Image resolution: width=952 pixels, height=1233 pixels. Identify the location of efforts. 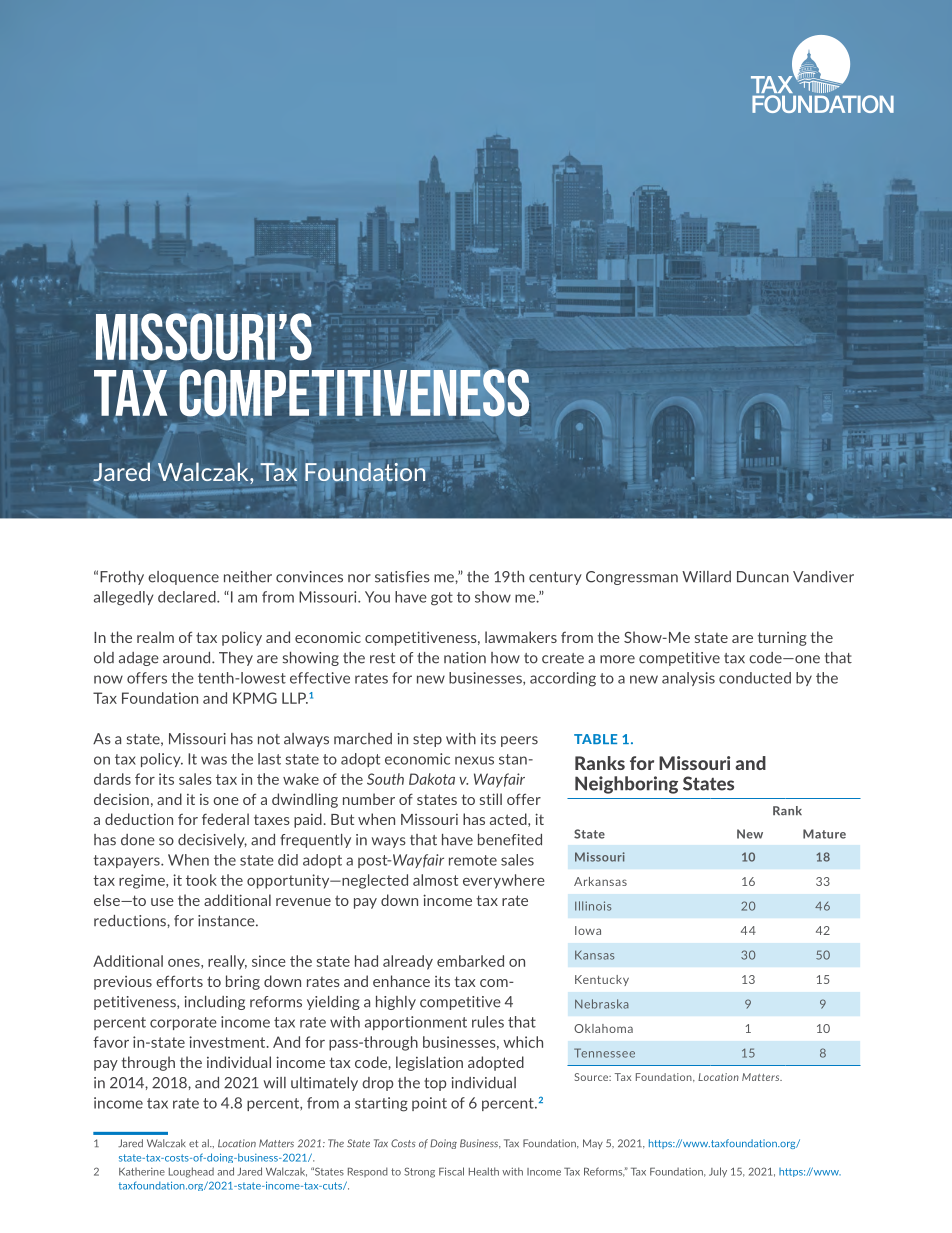
(179, 981).
